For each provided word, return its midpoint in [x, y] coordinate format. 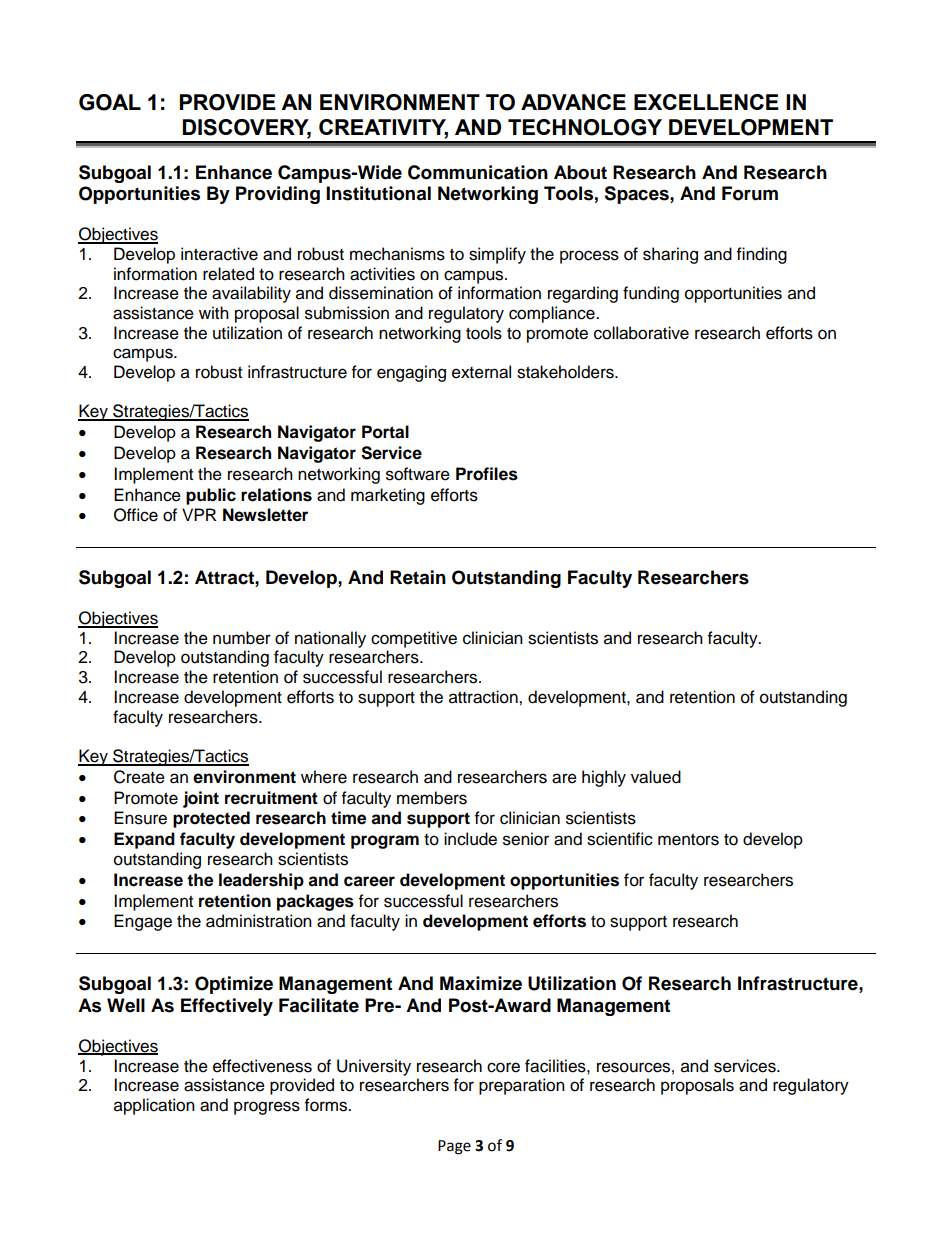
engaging [411, 373]
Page [454, 1147]
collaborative [641, 333]
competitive [414, 639]
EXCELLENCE [706, 102]
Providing [278, 195]
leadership [261, 881]
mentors [688, 840]
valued [656, 777]
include [470, 839]
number [242, 638]
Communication [478, 172]
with [214, 312]
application [154, 1106]
